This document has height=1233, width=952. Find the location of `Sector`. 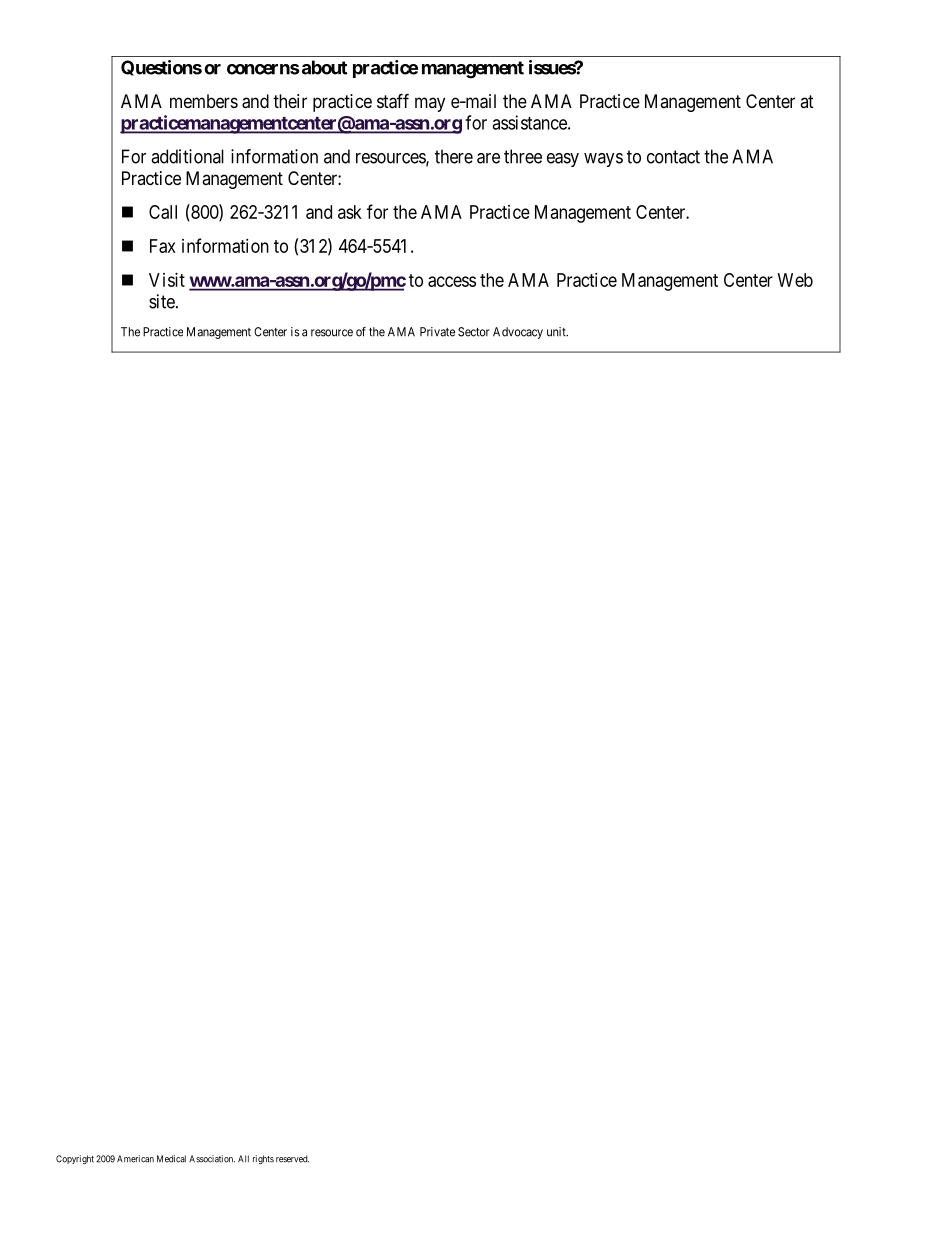

Sector is located at coordinates (474, 332).
